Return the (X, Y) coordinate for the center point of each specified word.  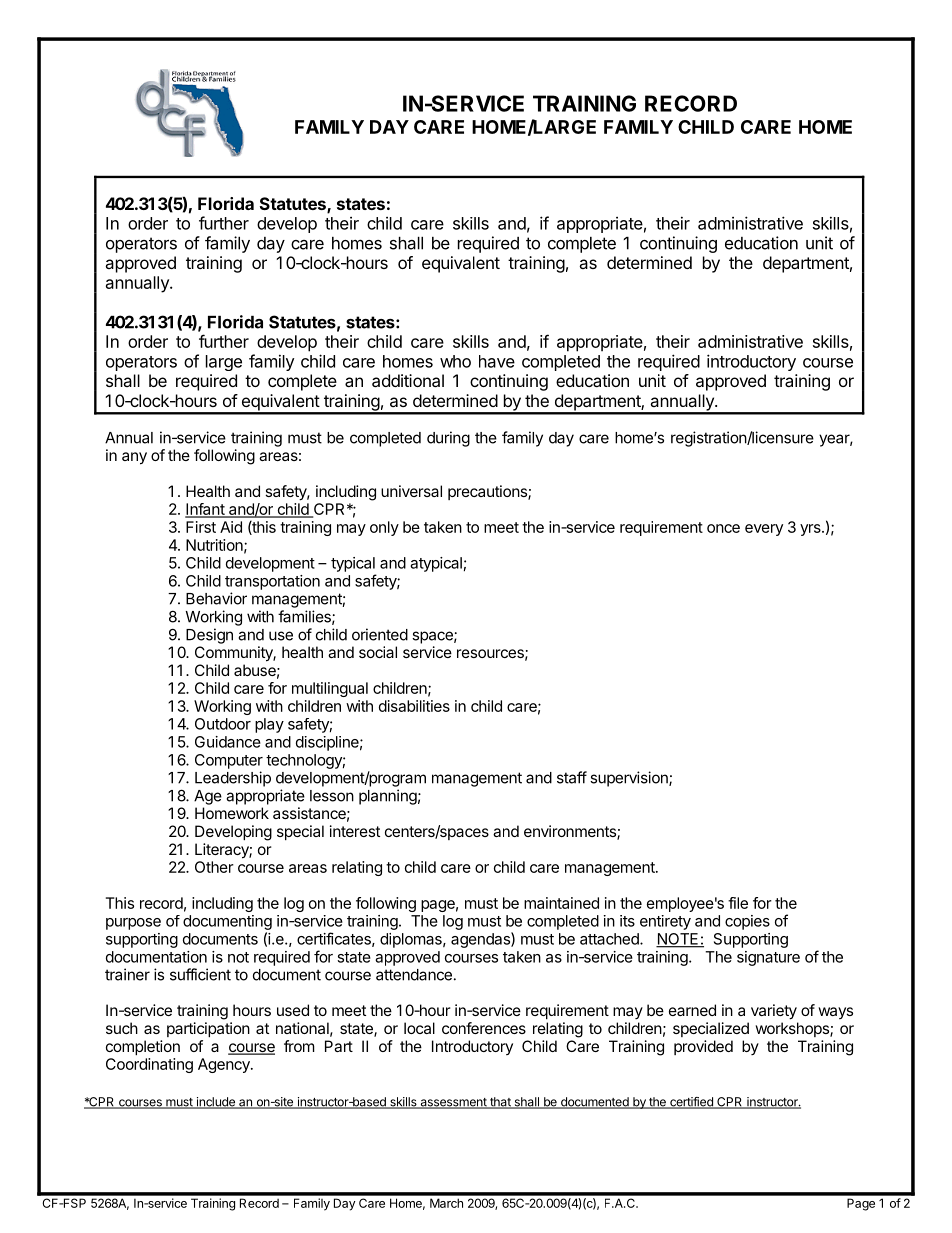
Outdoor (223, 724)
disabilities (414, 706)
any (134, 458)
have (497, 361)
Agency (225, 1065)
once (723, 528)
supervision (630, 779)
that (500, 1103)
